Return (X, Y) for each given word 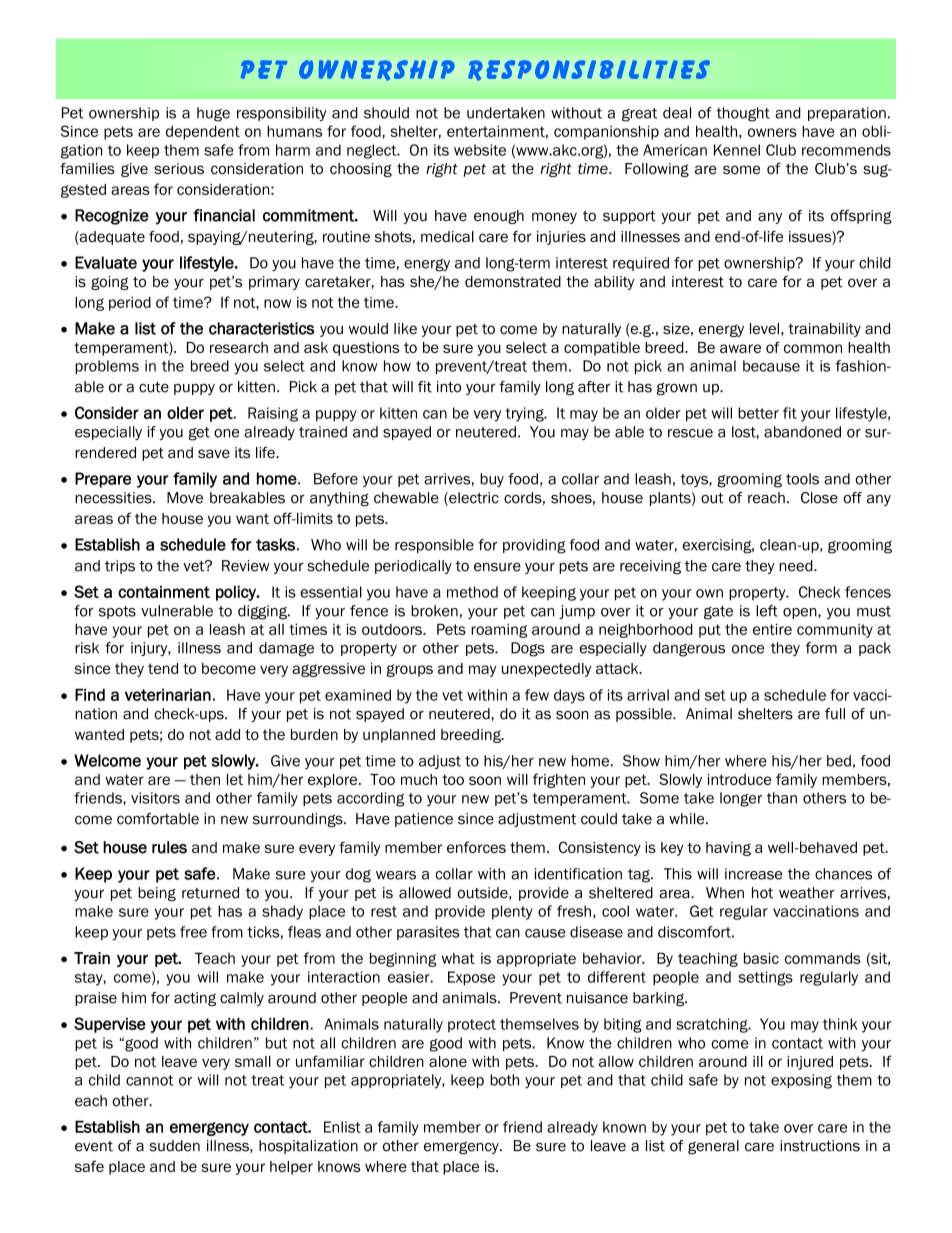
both (504, 1080)
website (480, 150)
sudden (174, 1146)
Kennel (737, 150)
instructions (820, 1146)
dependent (203, 132)
